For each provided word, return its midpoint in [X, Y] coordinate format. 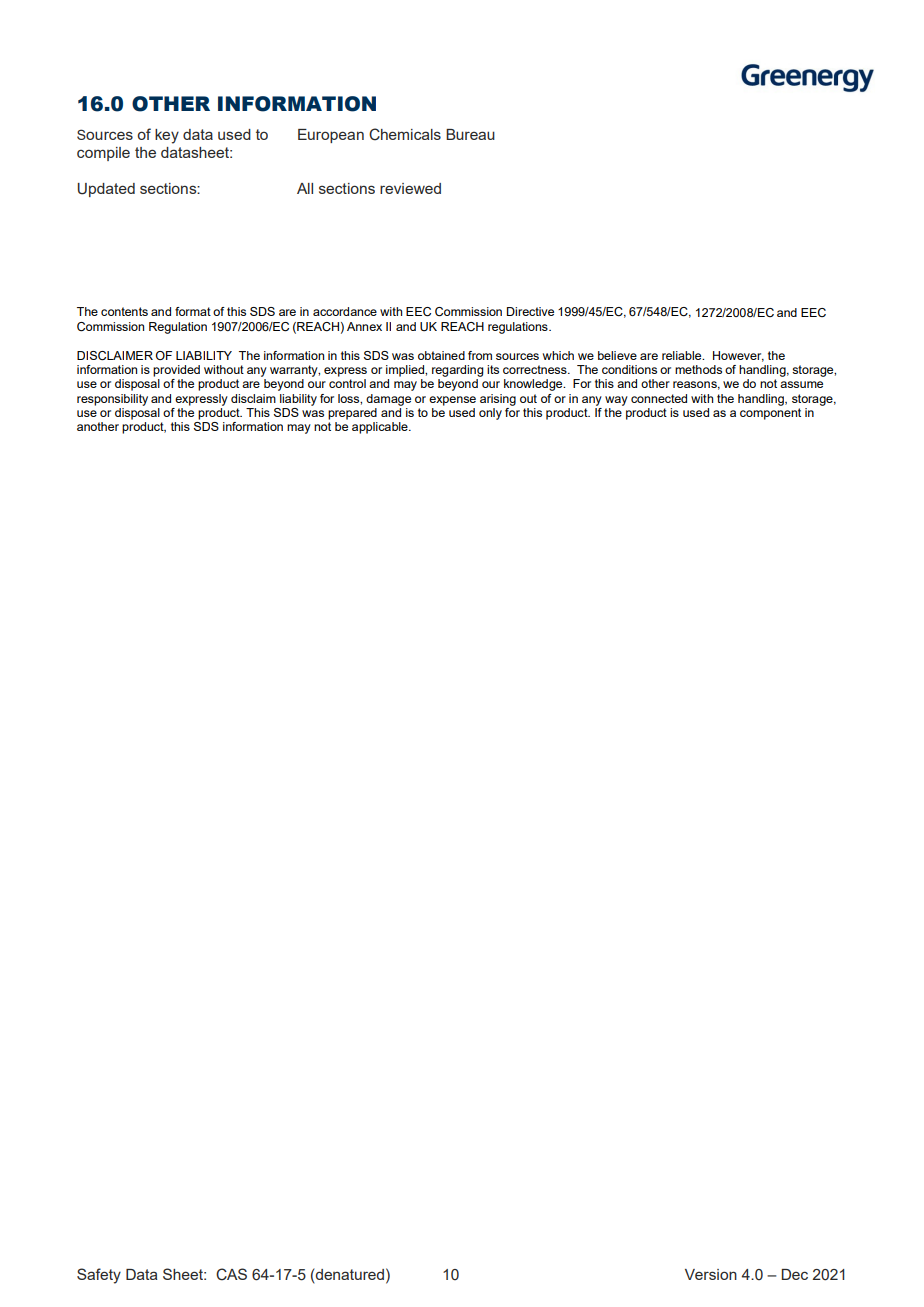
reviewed [410, 188]
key [167, 136]
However [738, 356]
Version [711, 1274]
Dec [794, 1274]
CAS [231, 1274]
